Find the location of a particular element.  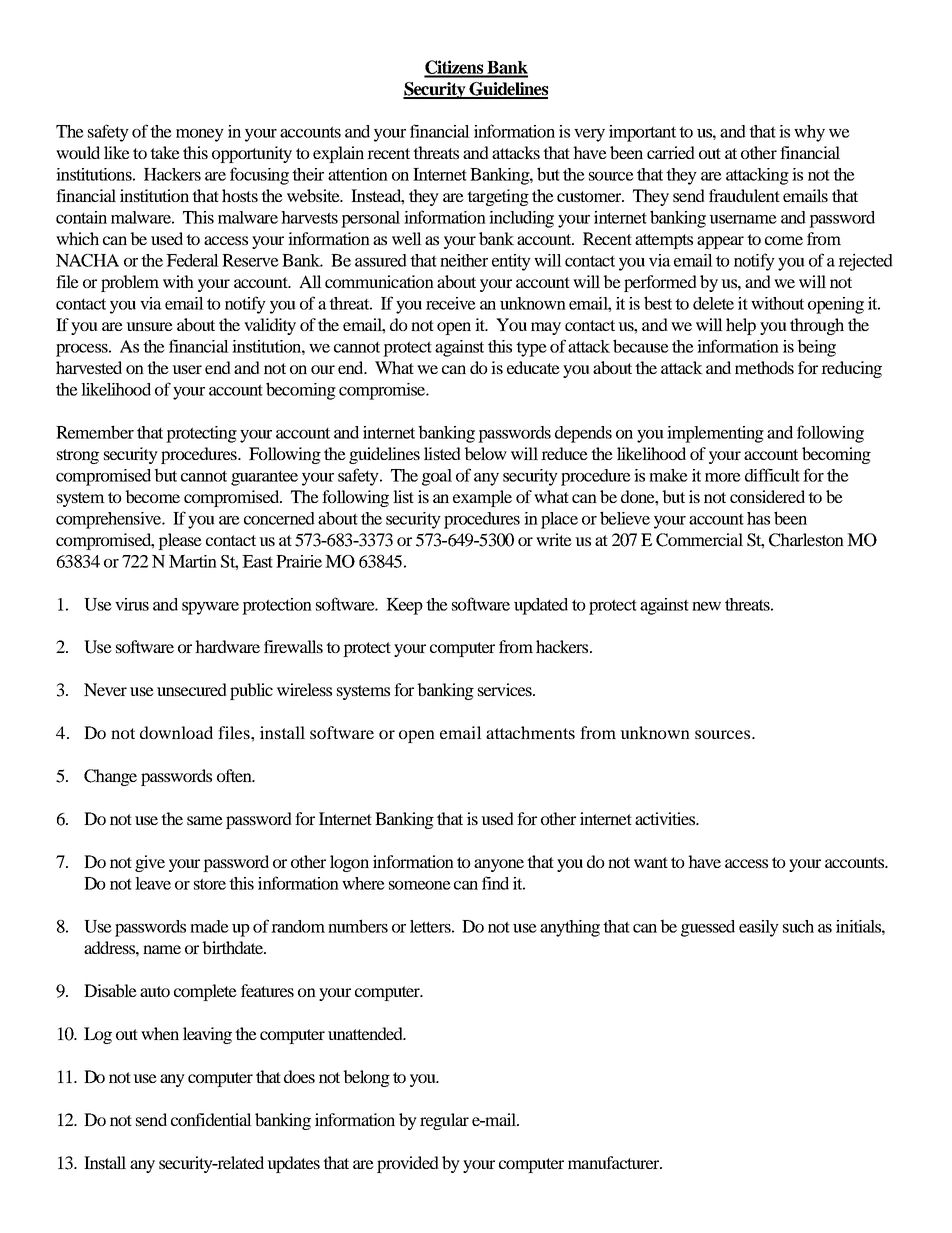

services is located at coordinates (506, 689).
